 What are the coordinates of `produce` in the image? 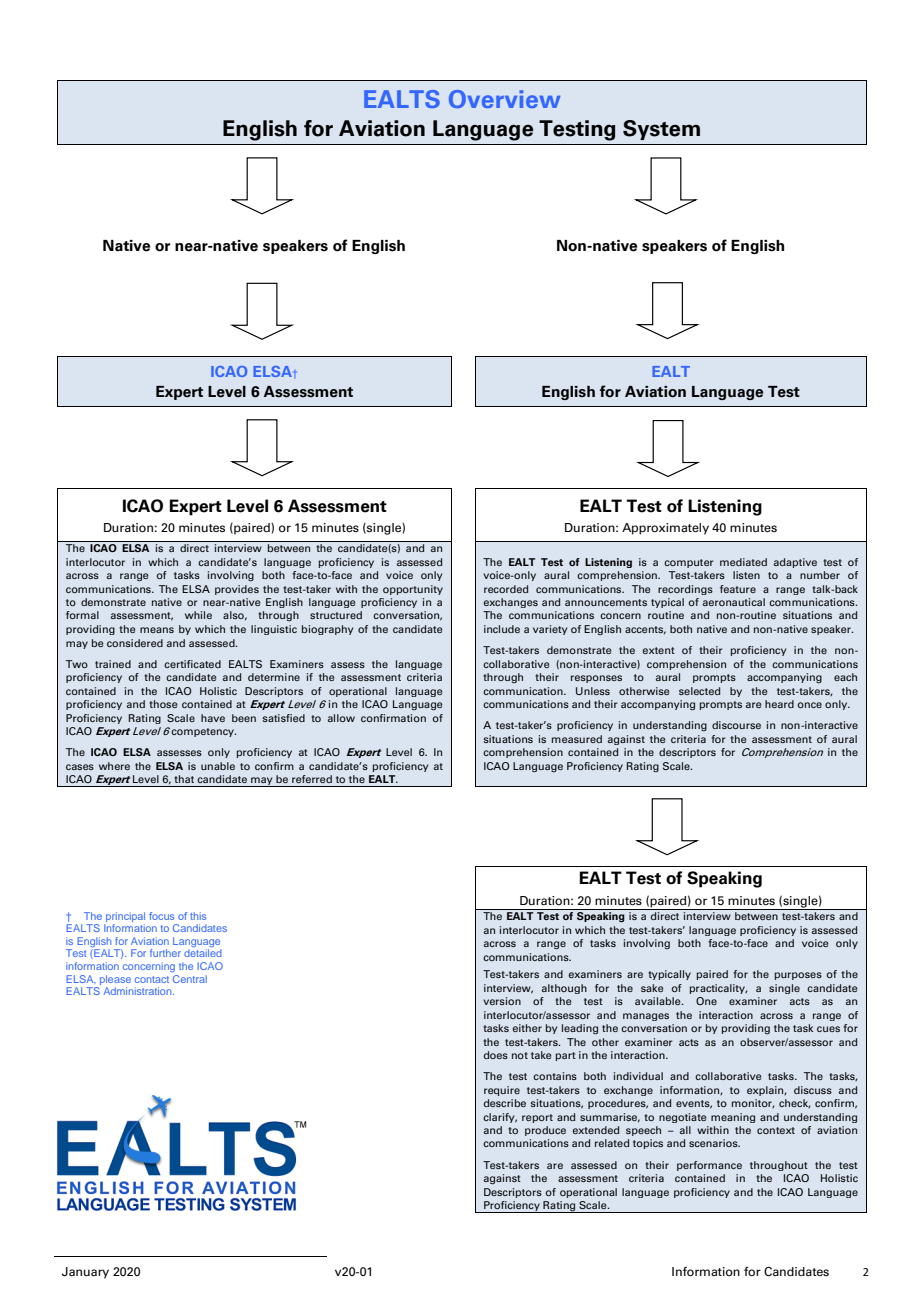 It's located at (545, 1131).
